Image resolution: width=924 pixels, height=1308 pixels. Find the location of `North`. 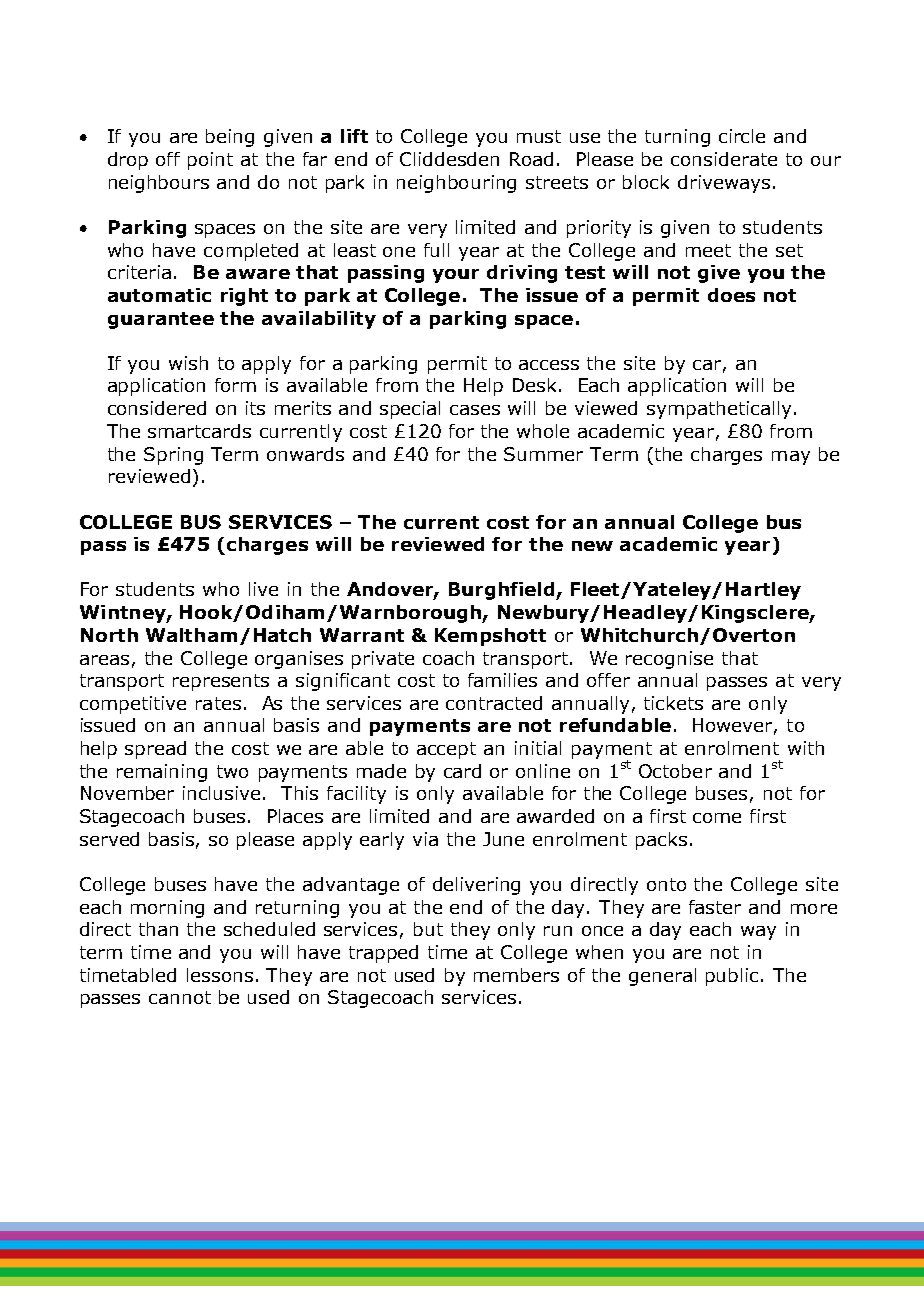

North is located at coordinates (109, 635).
